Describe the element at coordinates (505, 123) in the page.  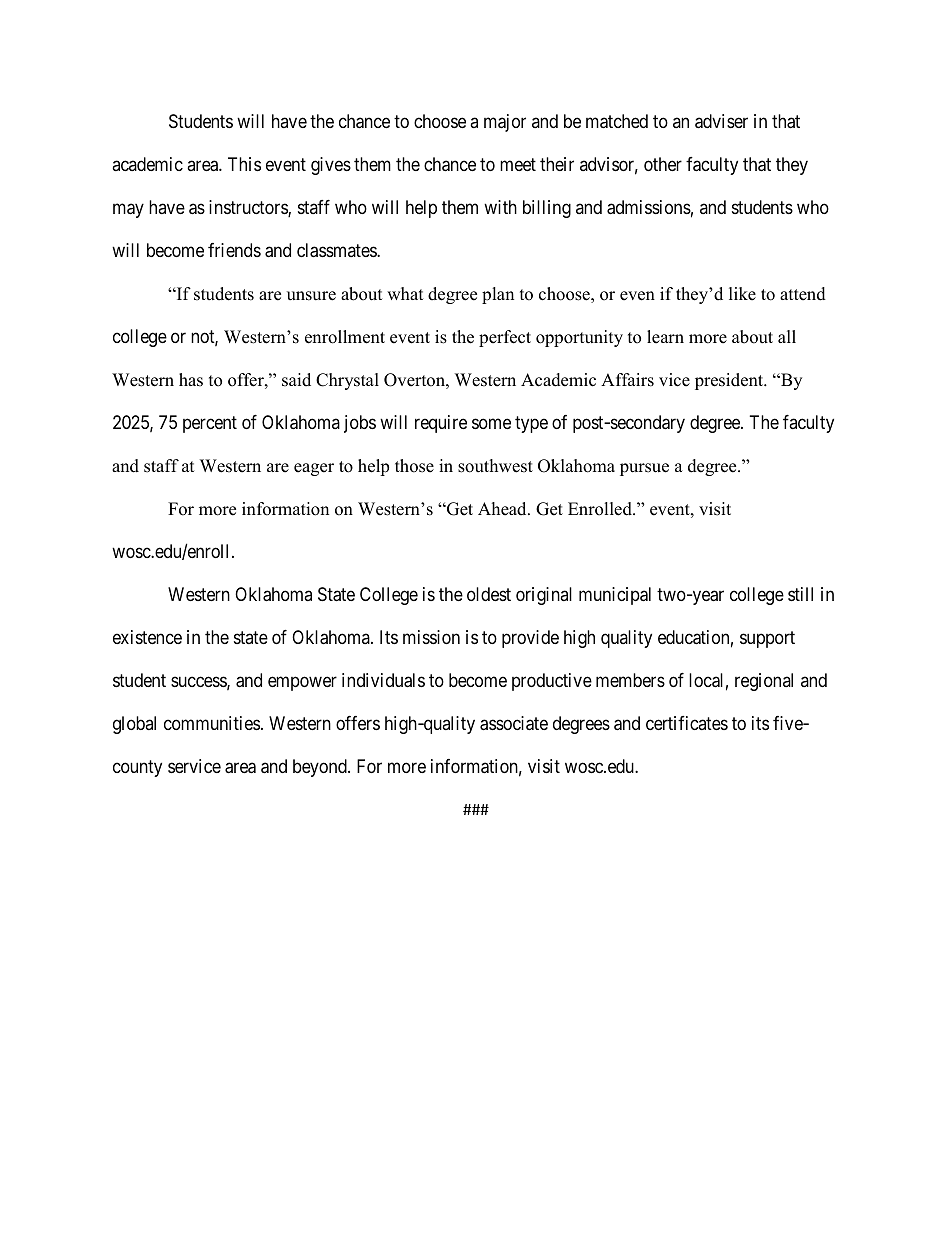
I see `major` at that location.
